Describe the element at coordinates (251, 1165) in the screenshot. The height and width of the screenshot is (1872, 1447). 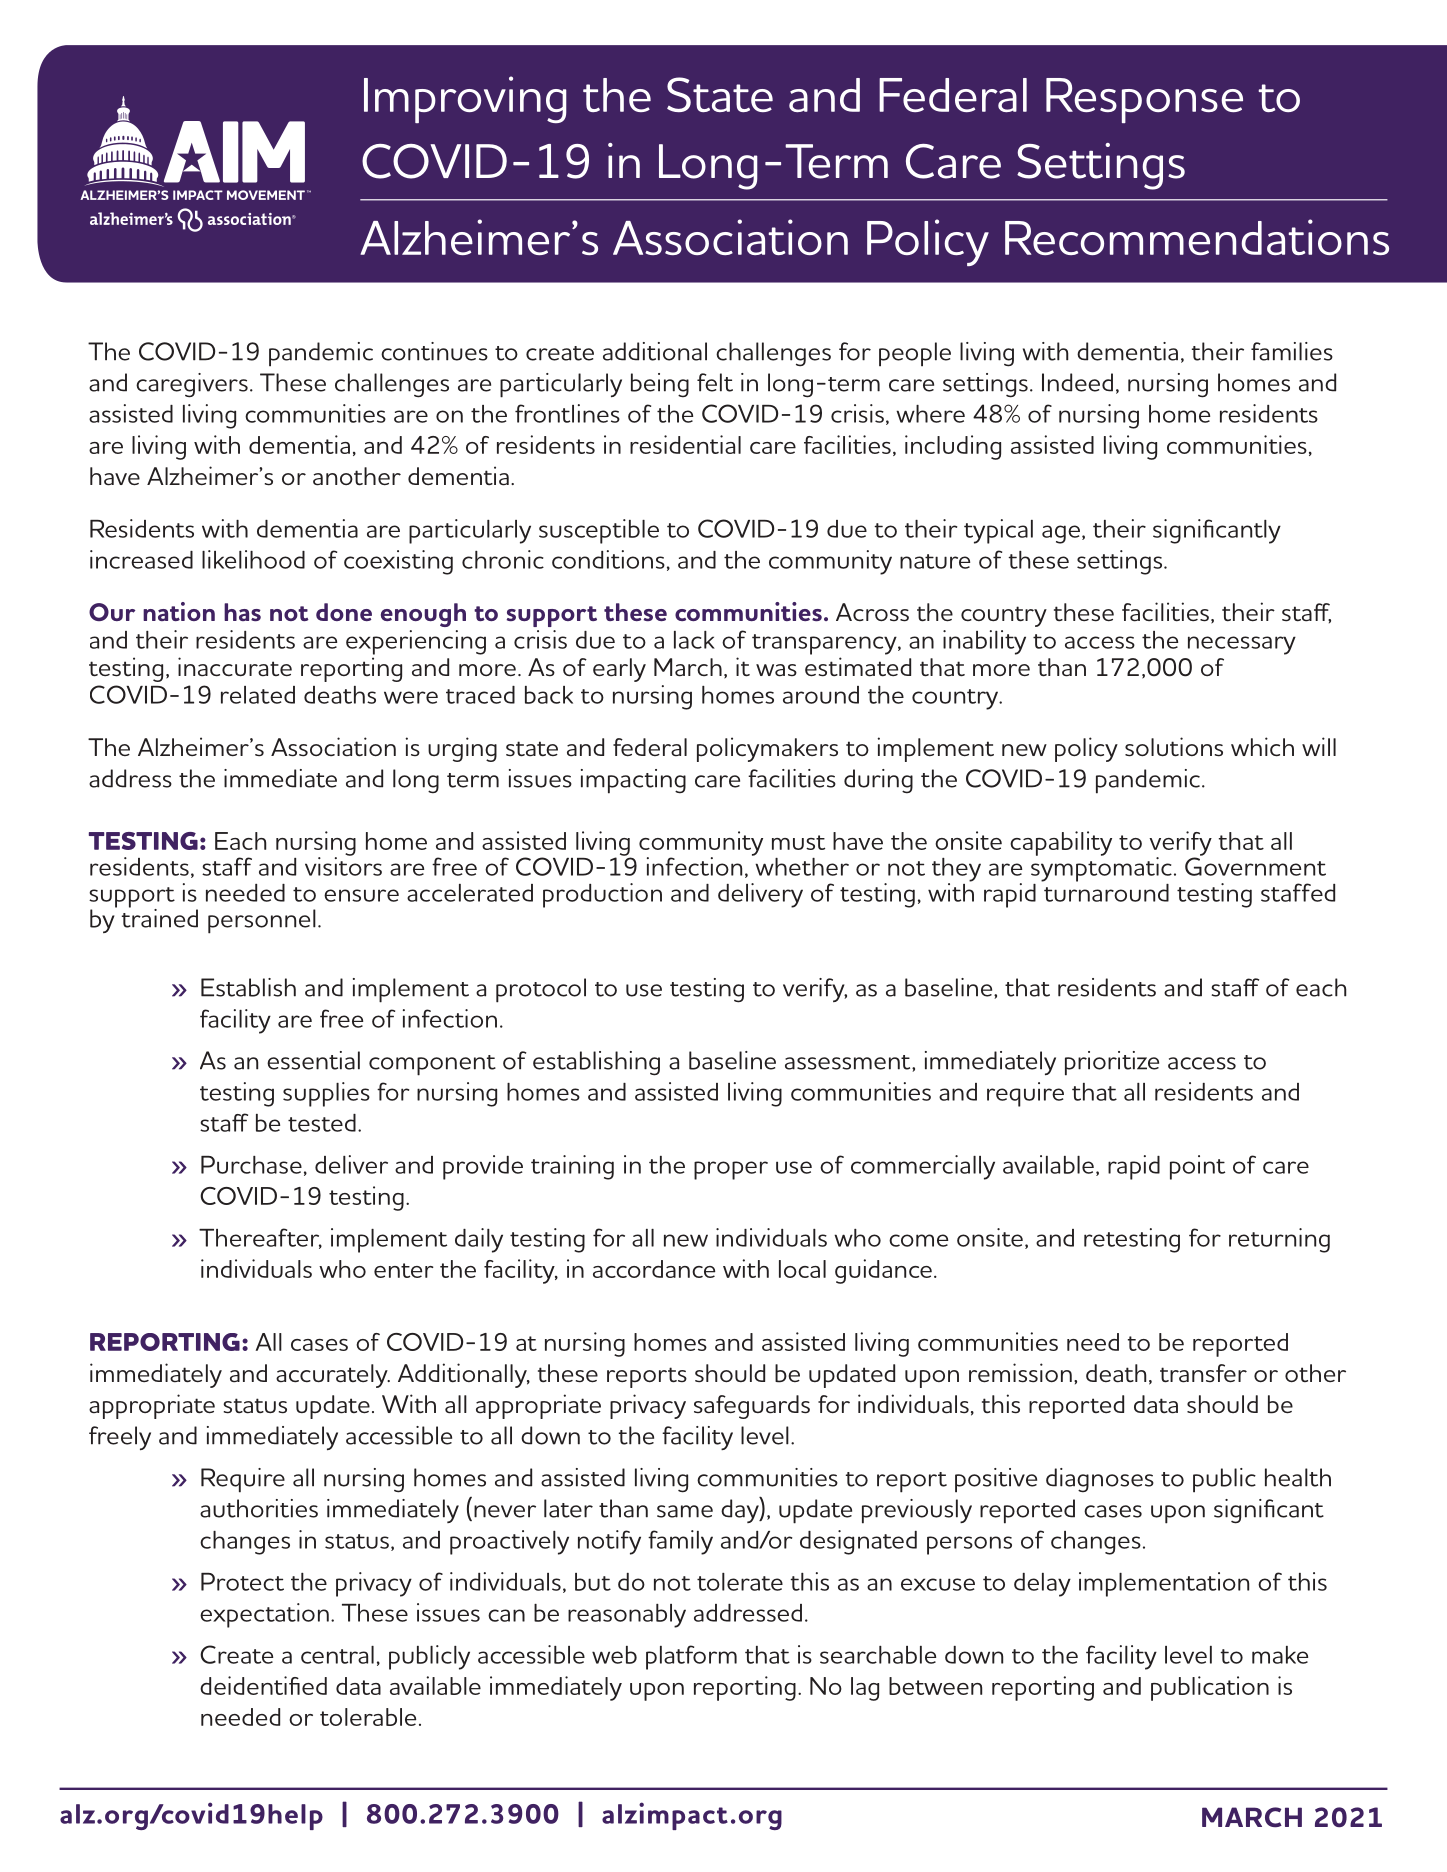
I see `Purchase` at that location.
